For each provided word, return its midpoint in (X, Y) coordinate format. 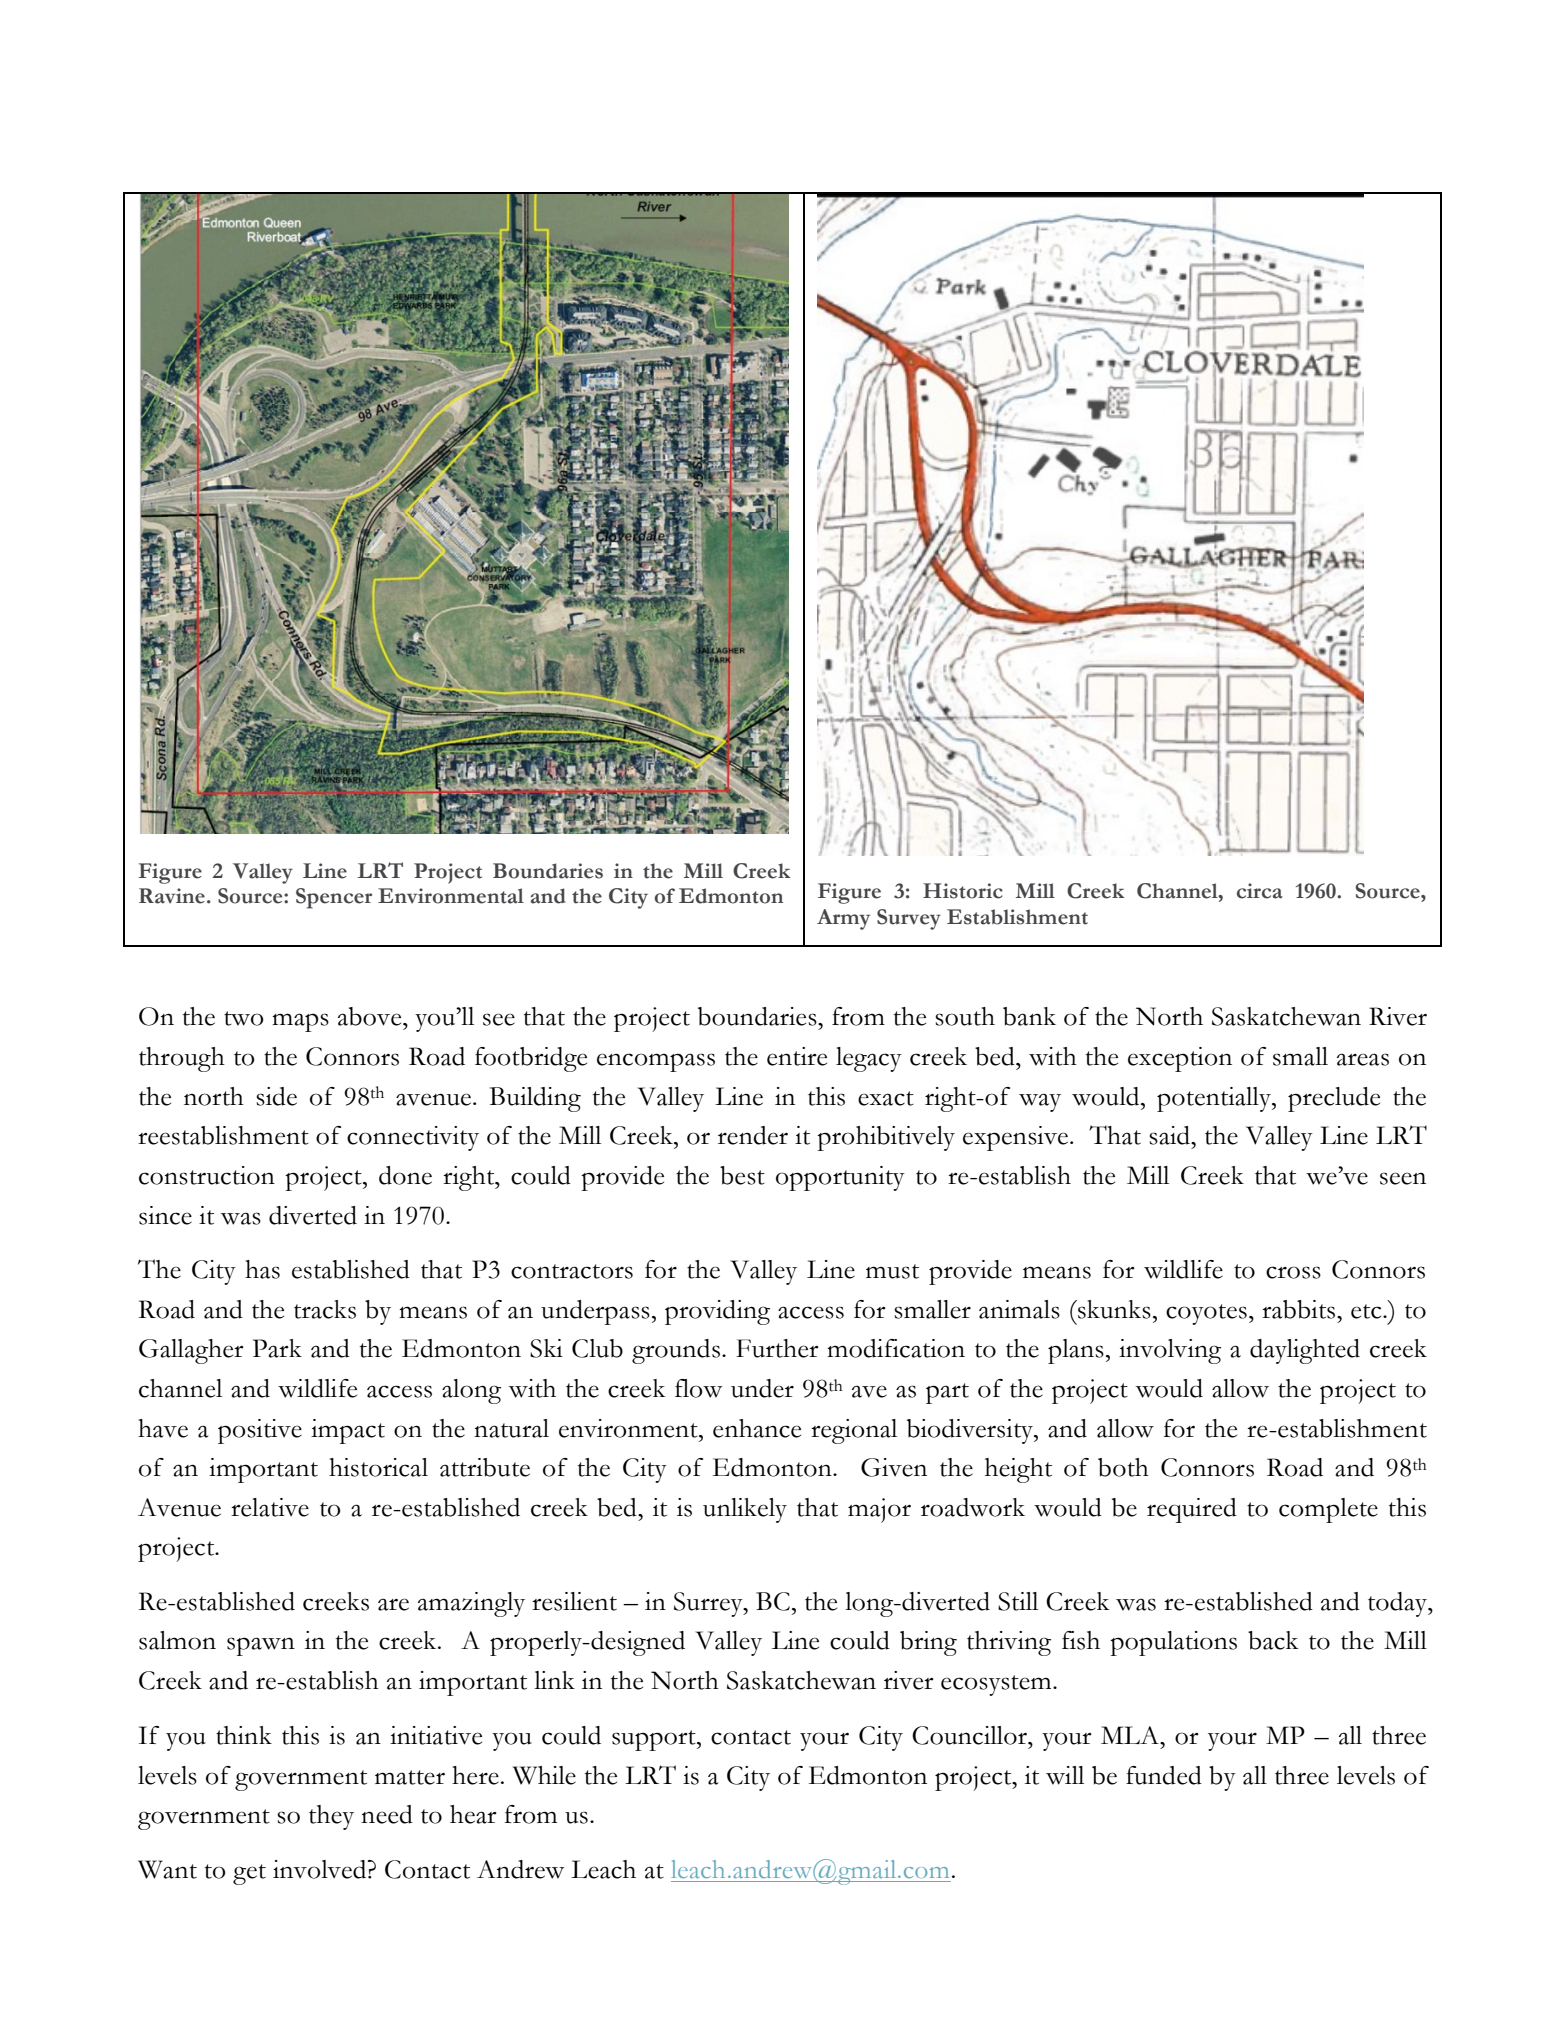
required (1192, 1510)
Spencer (334, 898)
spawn (261, 1646)
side (276, 1096)
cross (1293, 1272)
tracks (325, 1309)
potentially (1215, 1099)
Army (843, 919)
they (331, 1817)
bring (928, 1643)
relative (270, 1507)
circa (1260, 891)
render (753, 1135)
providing (717, 1312)
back (1273, 1640)
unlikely (745, 1510)
